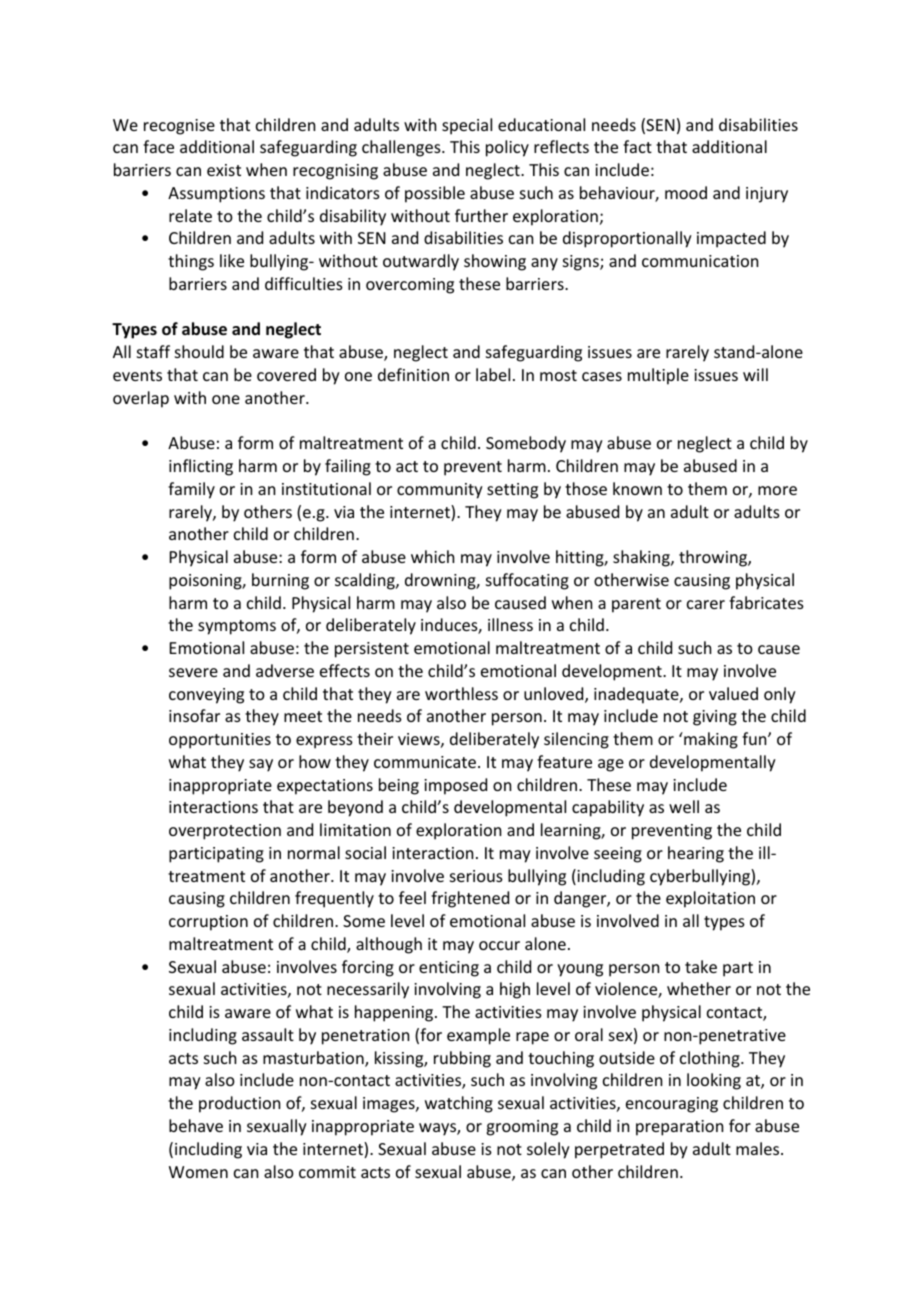 This screenshot has width=924, height=1308. Describe the element at coordinates (637, 488) in the screenshot. I see `known` at that location.
